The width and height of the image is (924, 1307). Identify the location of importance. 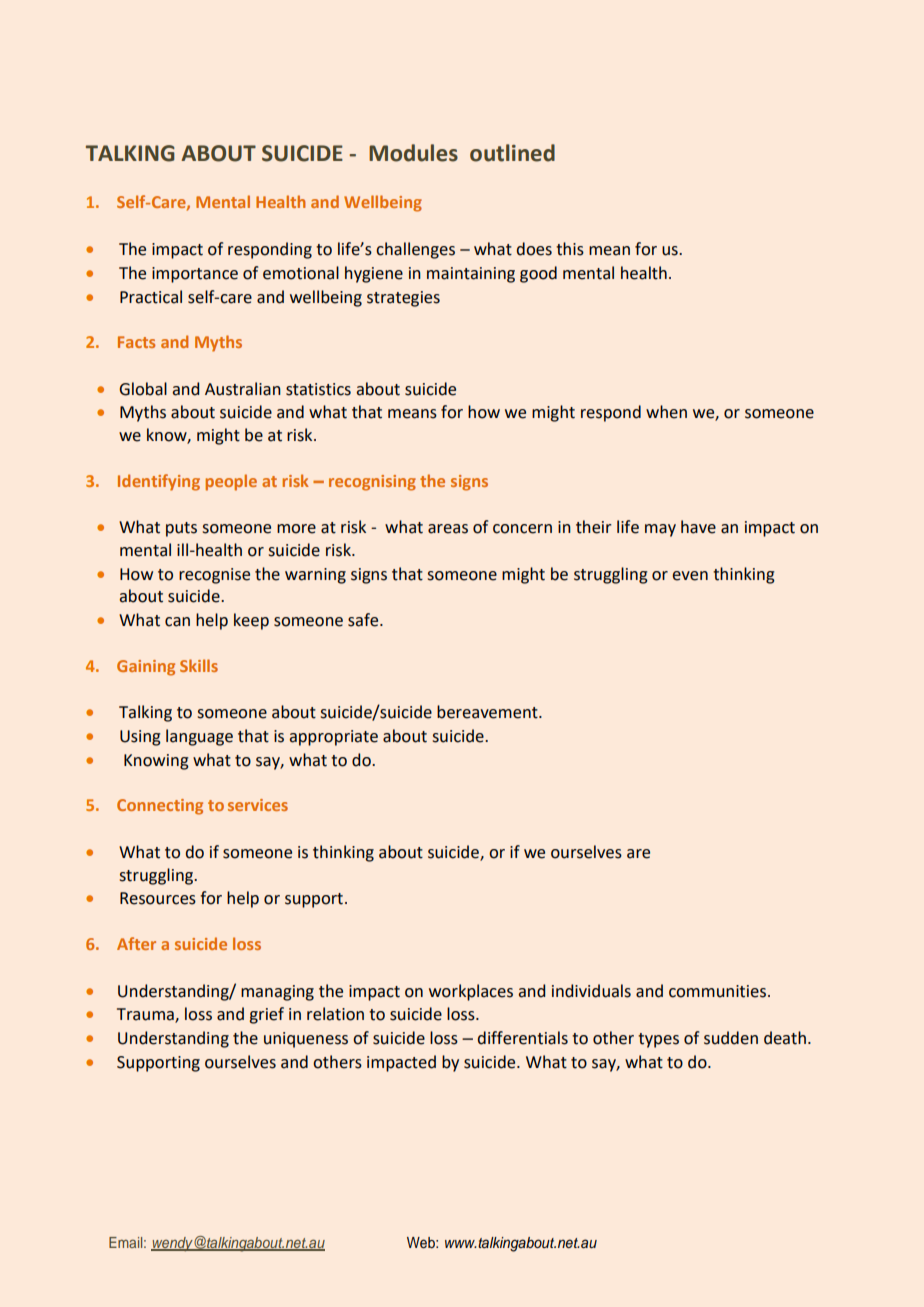
(195, 275).
